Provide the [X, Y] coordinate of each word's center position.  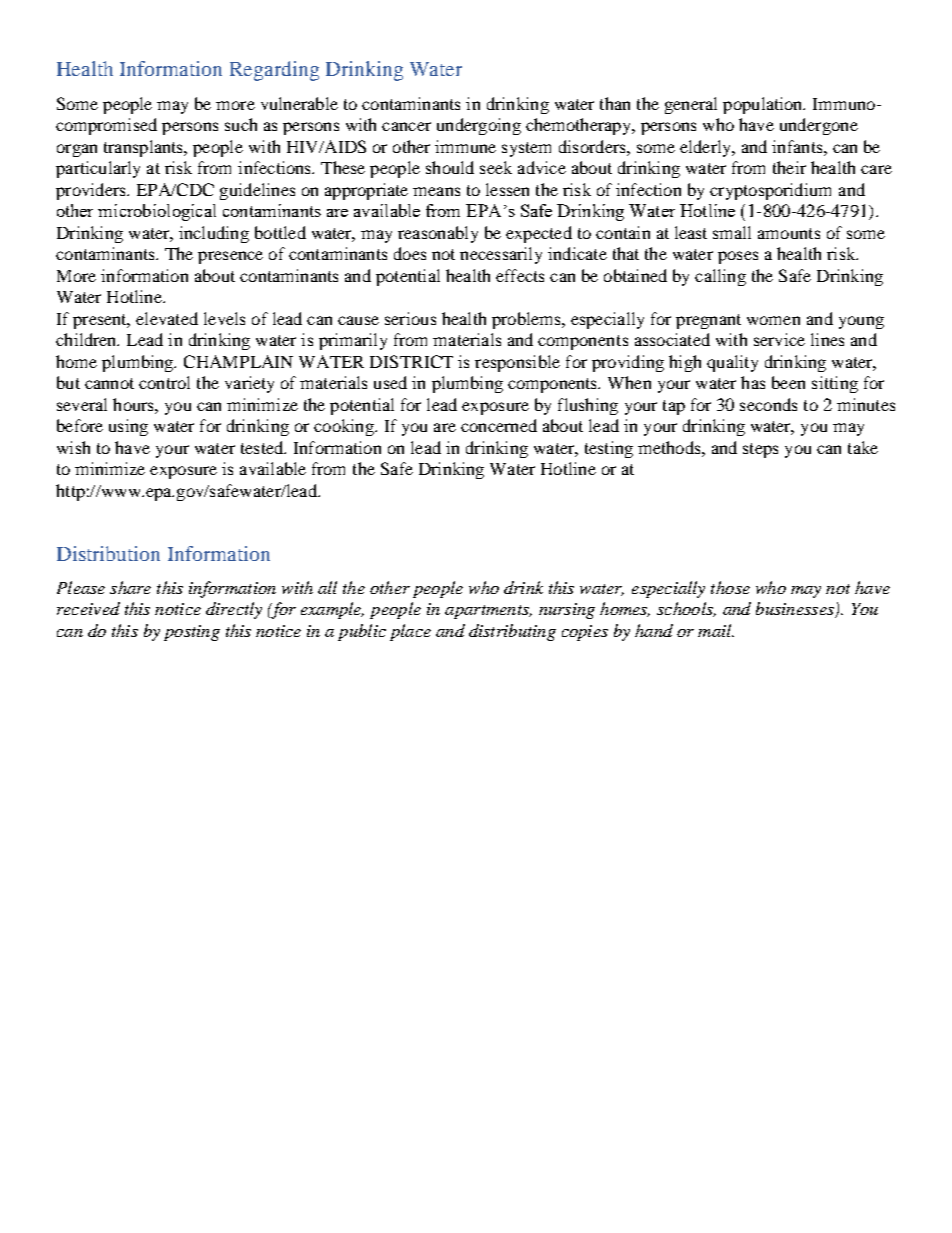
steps [760, 450]
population [764, 105]
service [779, 339]
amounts [789, 233]
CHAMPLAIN [238, 361]
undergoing [479, 126]
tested [263, 447]
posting [192, 633]
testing [609, 449]
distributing [512, 632]
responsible [517, 363]
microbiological [157, 212]
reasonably [438, 234]
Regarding [274, 71]
